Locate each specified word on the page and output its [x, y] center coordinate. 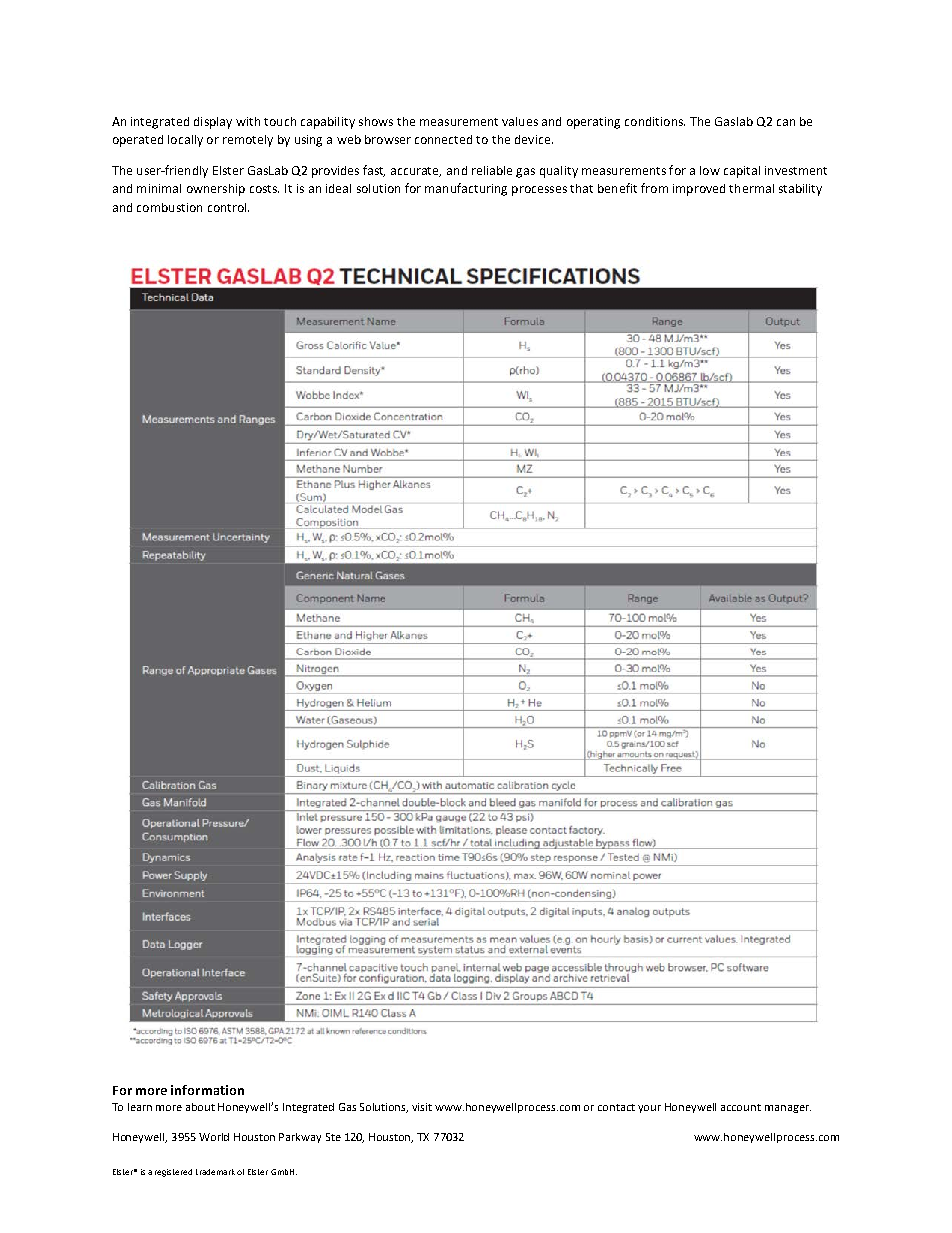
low [710, 170]
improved [699, 190]
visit [422, 1107]
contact [616, 1107]
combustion [169, 207]
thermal [751, 188]
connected [443, 139]
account [741, 1107]
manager [788, 1109]
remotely [248, 141]
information [207, 1090]
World [214, 1137]
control [228, 207]
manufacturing [466, 189]
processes [539, 191]
